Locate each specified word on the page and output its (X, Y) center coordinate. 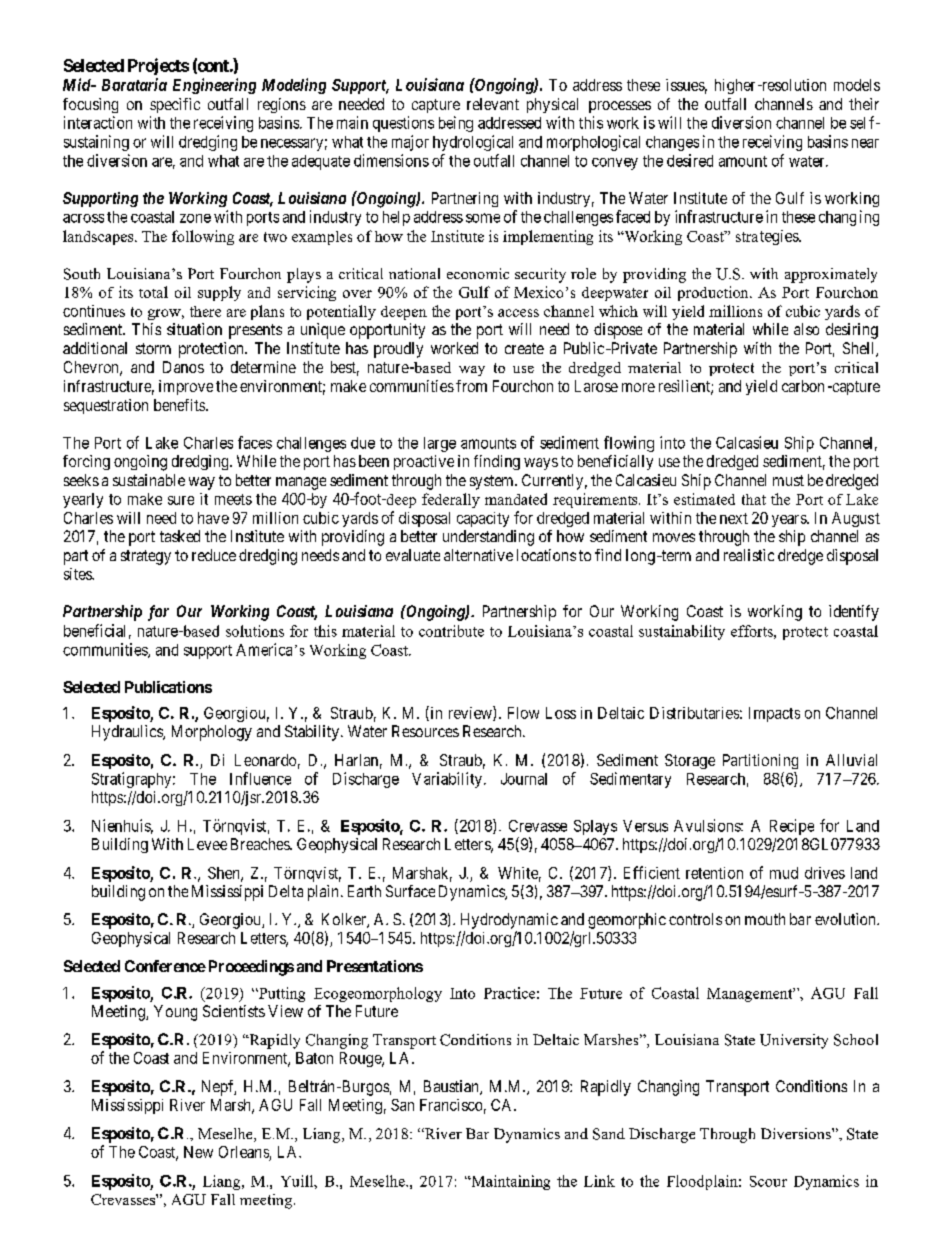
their (864, 104)
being (456, 124)
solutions (255, 631)
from (471, 386)
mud (784, 873)
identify (854, 613)
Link (599, 1181)
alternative (478, 555)
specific (175, 105)
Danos (183, 367)
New (198, 1152)
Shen (225, 874)
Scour (768, 1181)
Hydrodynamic (509, 921)
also (806, 329)
